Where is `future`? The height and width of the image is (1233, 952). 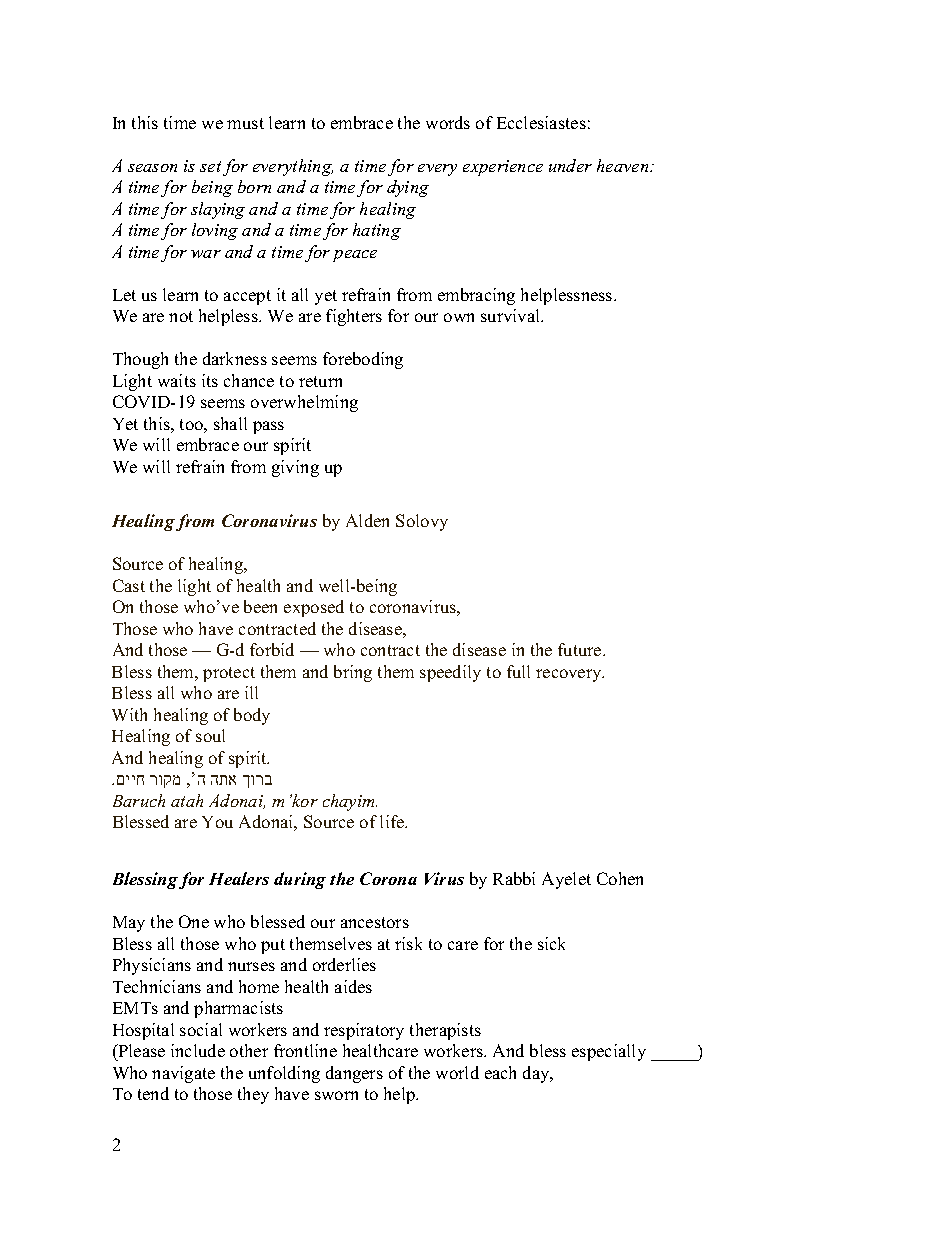
future is located at coordinates (581, 649).
